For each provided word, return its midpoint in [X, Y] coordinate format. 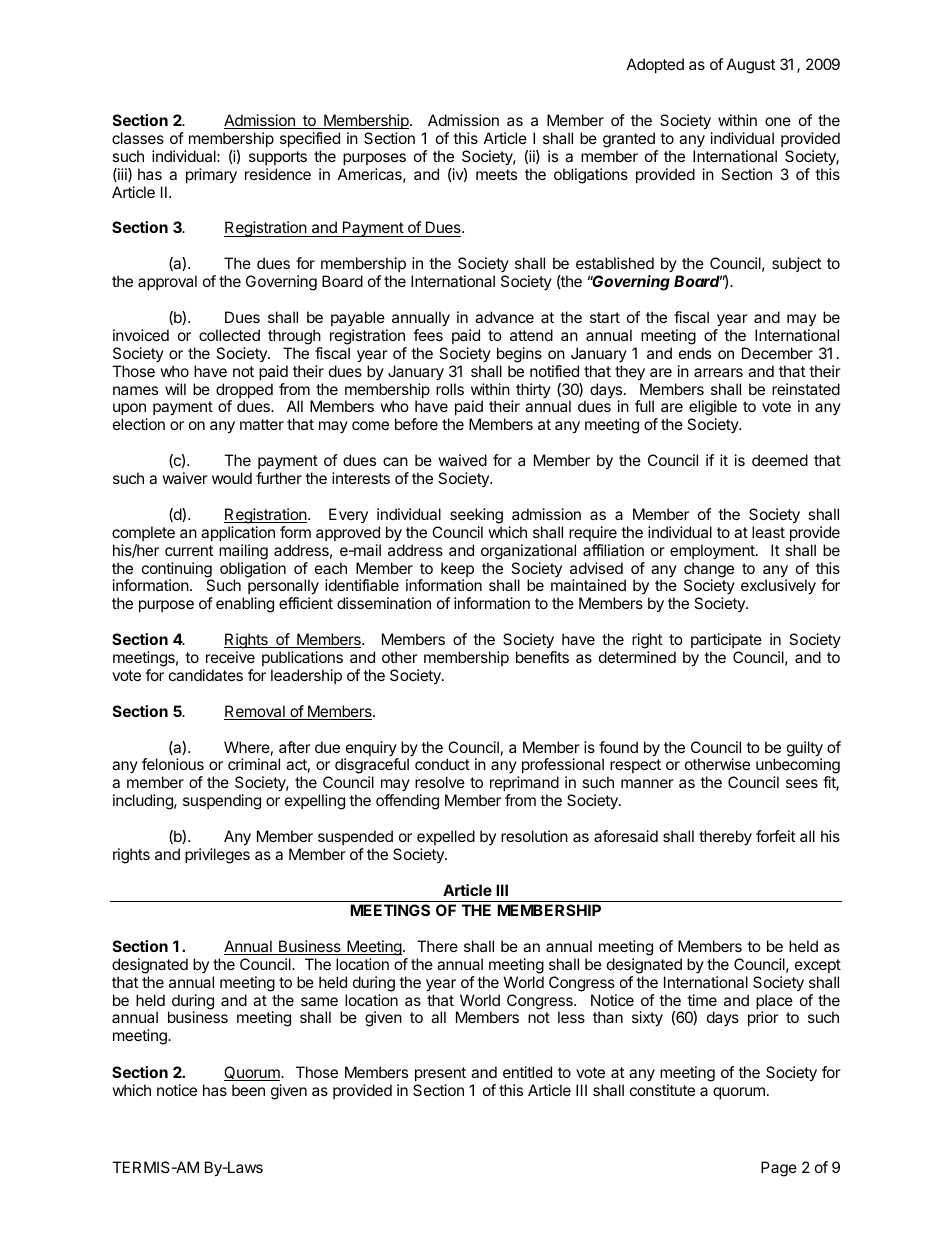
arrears [718, 372]
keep [457, 571]
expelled [446, 837]
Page [779, 1169]
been [248, 1090]
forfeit [775, 836]
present [440, 1074]
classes [138, 138]
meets [496, 174]
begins [519, 355]
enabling [245, 605]
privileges [217, 856]
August [751, 66]
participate [726, 640]
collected [229, 335]
